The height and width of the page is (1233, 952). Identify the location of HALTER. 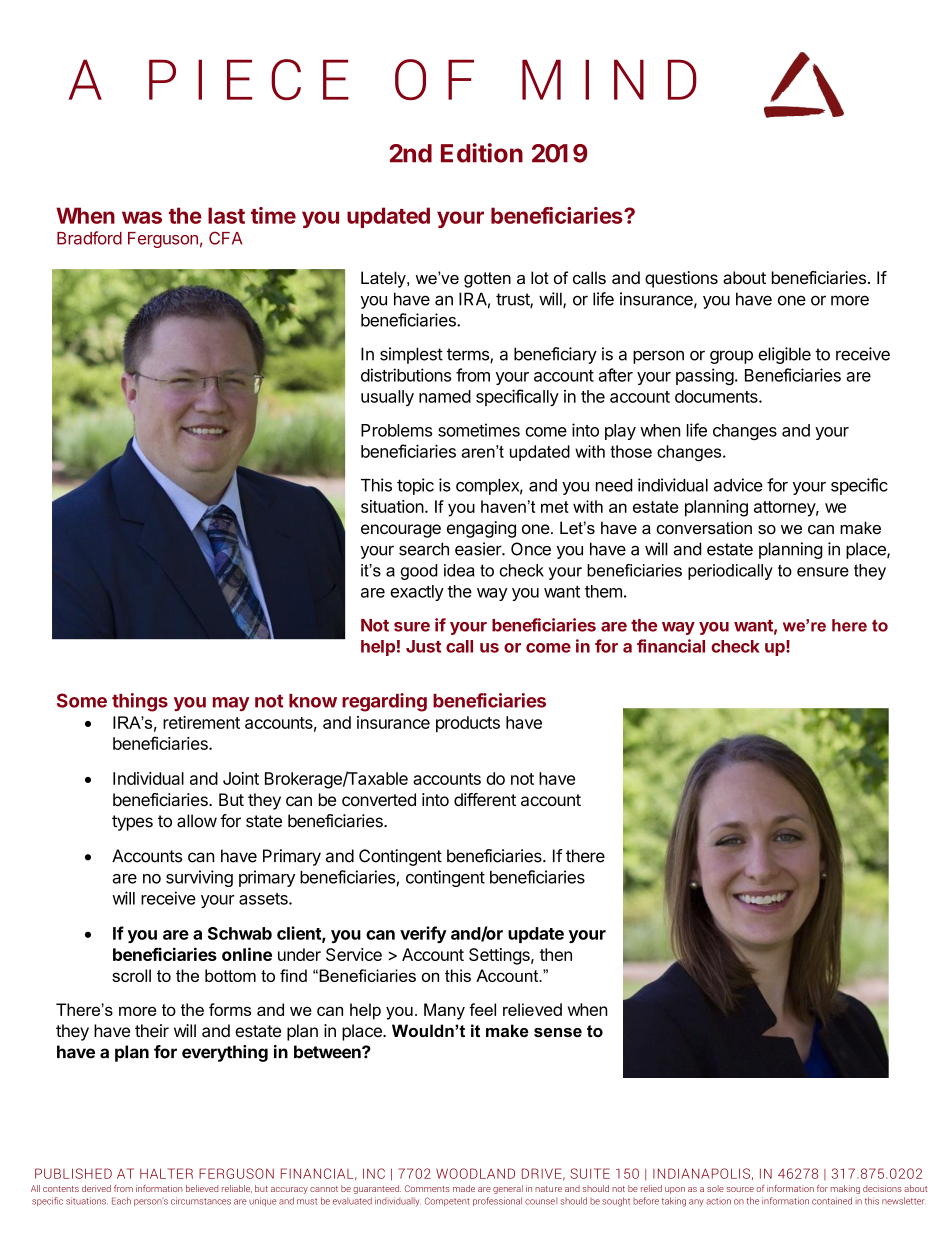
(166, 1173).
